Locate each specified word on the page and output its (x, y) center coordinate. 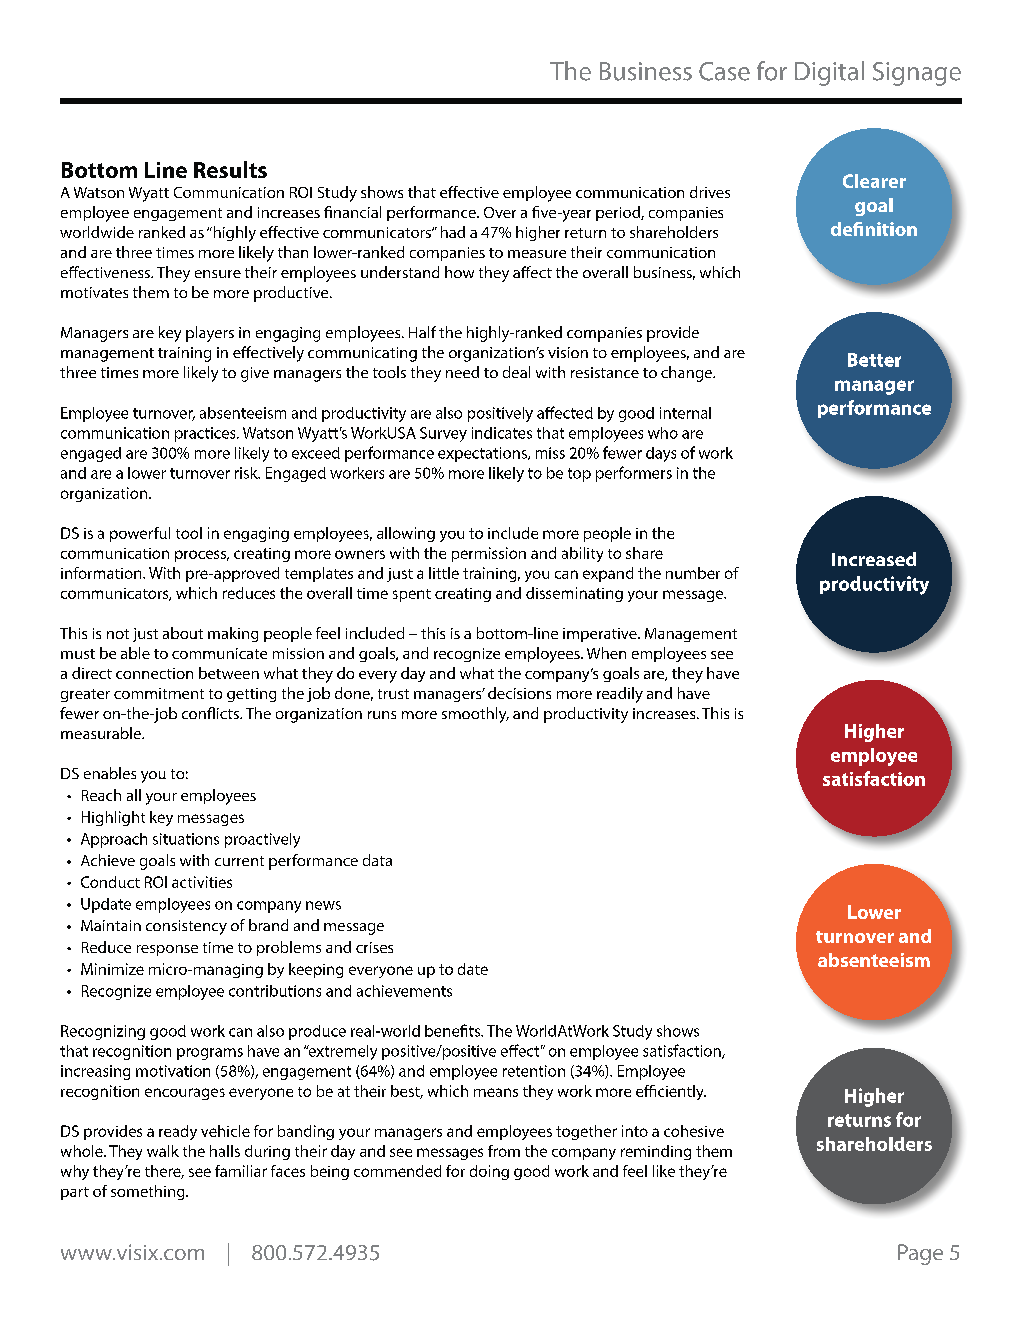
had (453, 232)
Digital (829, 73)
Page (920, 1254)
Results (230, 169)
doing (489, 1172)
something (149, 1192)
